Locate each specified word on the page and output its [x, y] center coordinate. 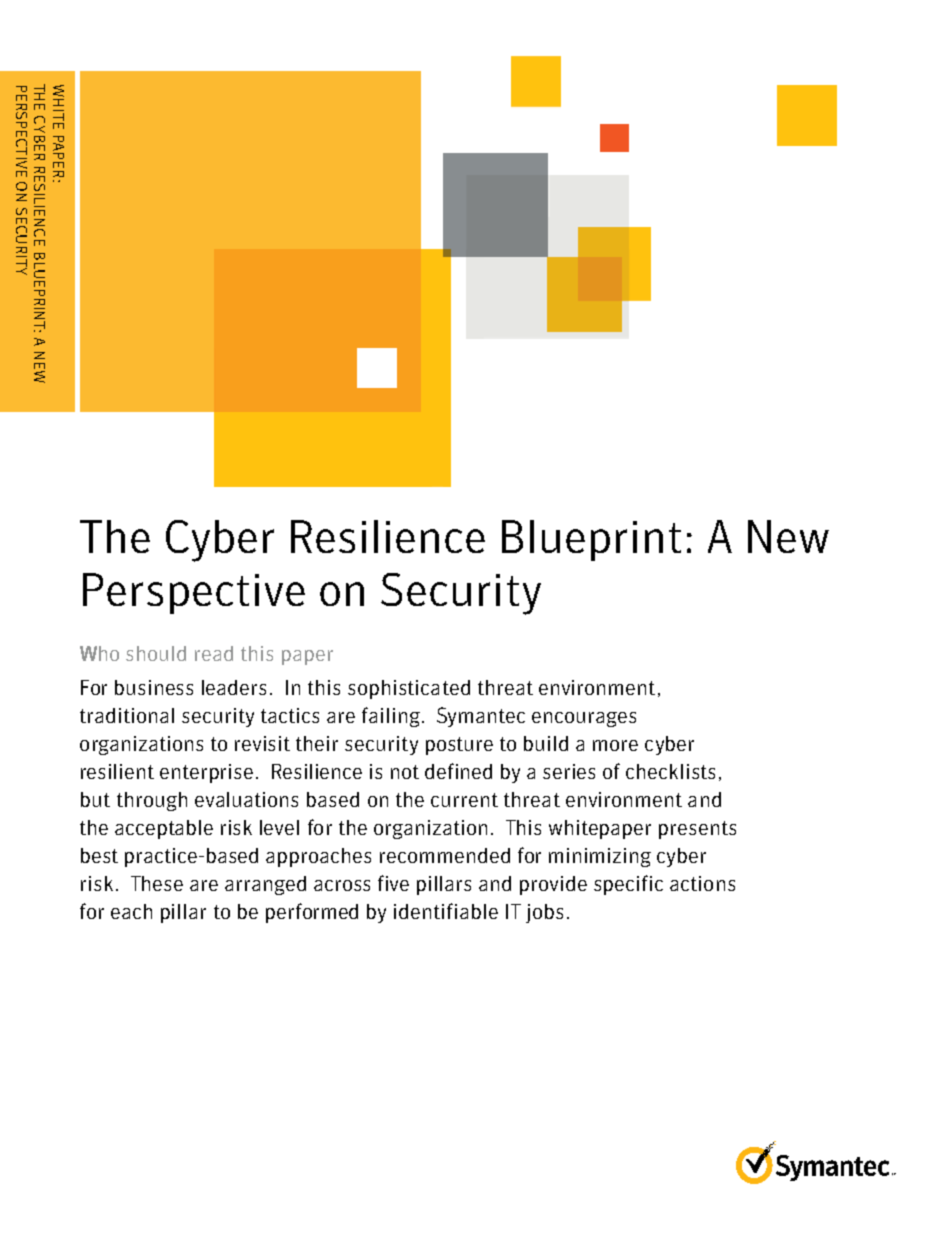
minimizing [600, 857]
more [615, 745]
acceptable [164, 829]
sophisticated [409, 689]
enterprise [206, 773]
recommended [445, 855]
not [405, 772]
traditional [127, 715]
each [131, 911]
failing [391, 717]
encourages [584, 719]
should [156, 653]
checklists [670, 771]
